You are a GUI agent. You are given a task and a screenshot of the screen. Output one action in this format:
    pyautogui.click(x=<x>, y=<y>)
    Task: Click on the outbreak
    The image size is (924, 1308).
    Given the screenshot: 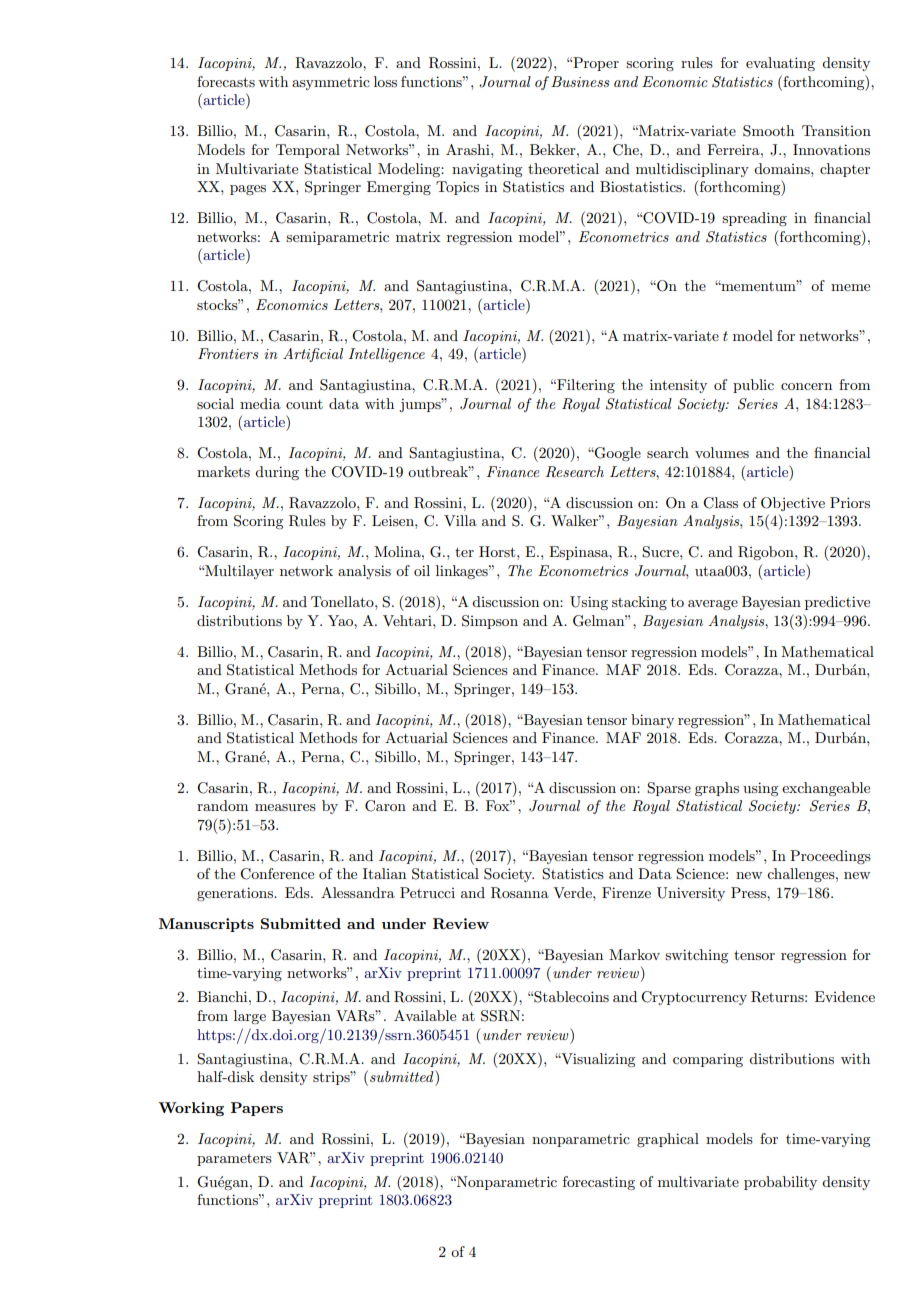 What is the action you would take?
    pyautogui.click(x=439, y=471)
